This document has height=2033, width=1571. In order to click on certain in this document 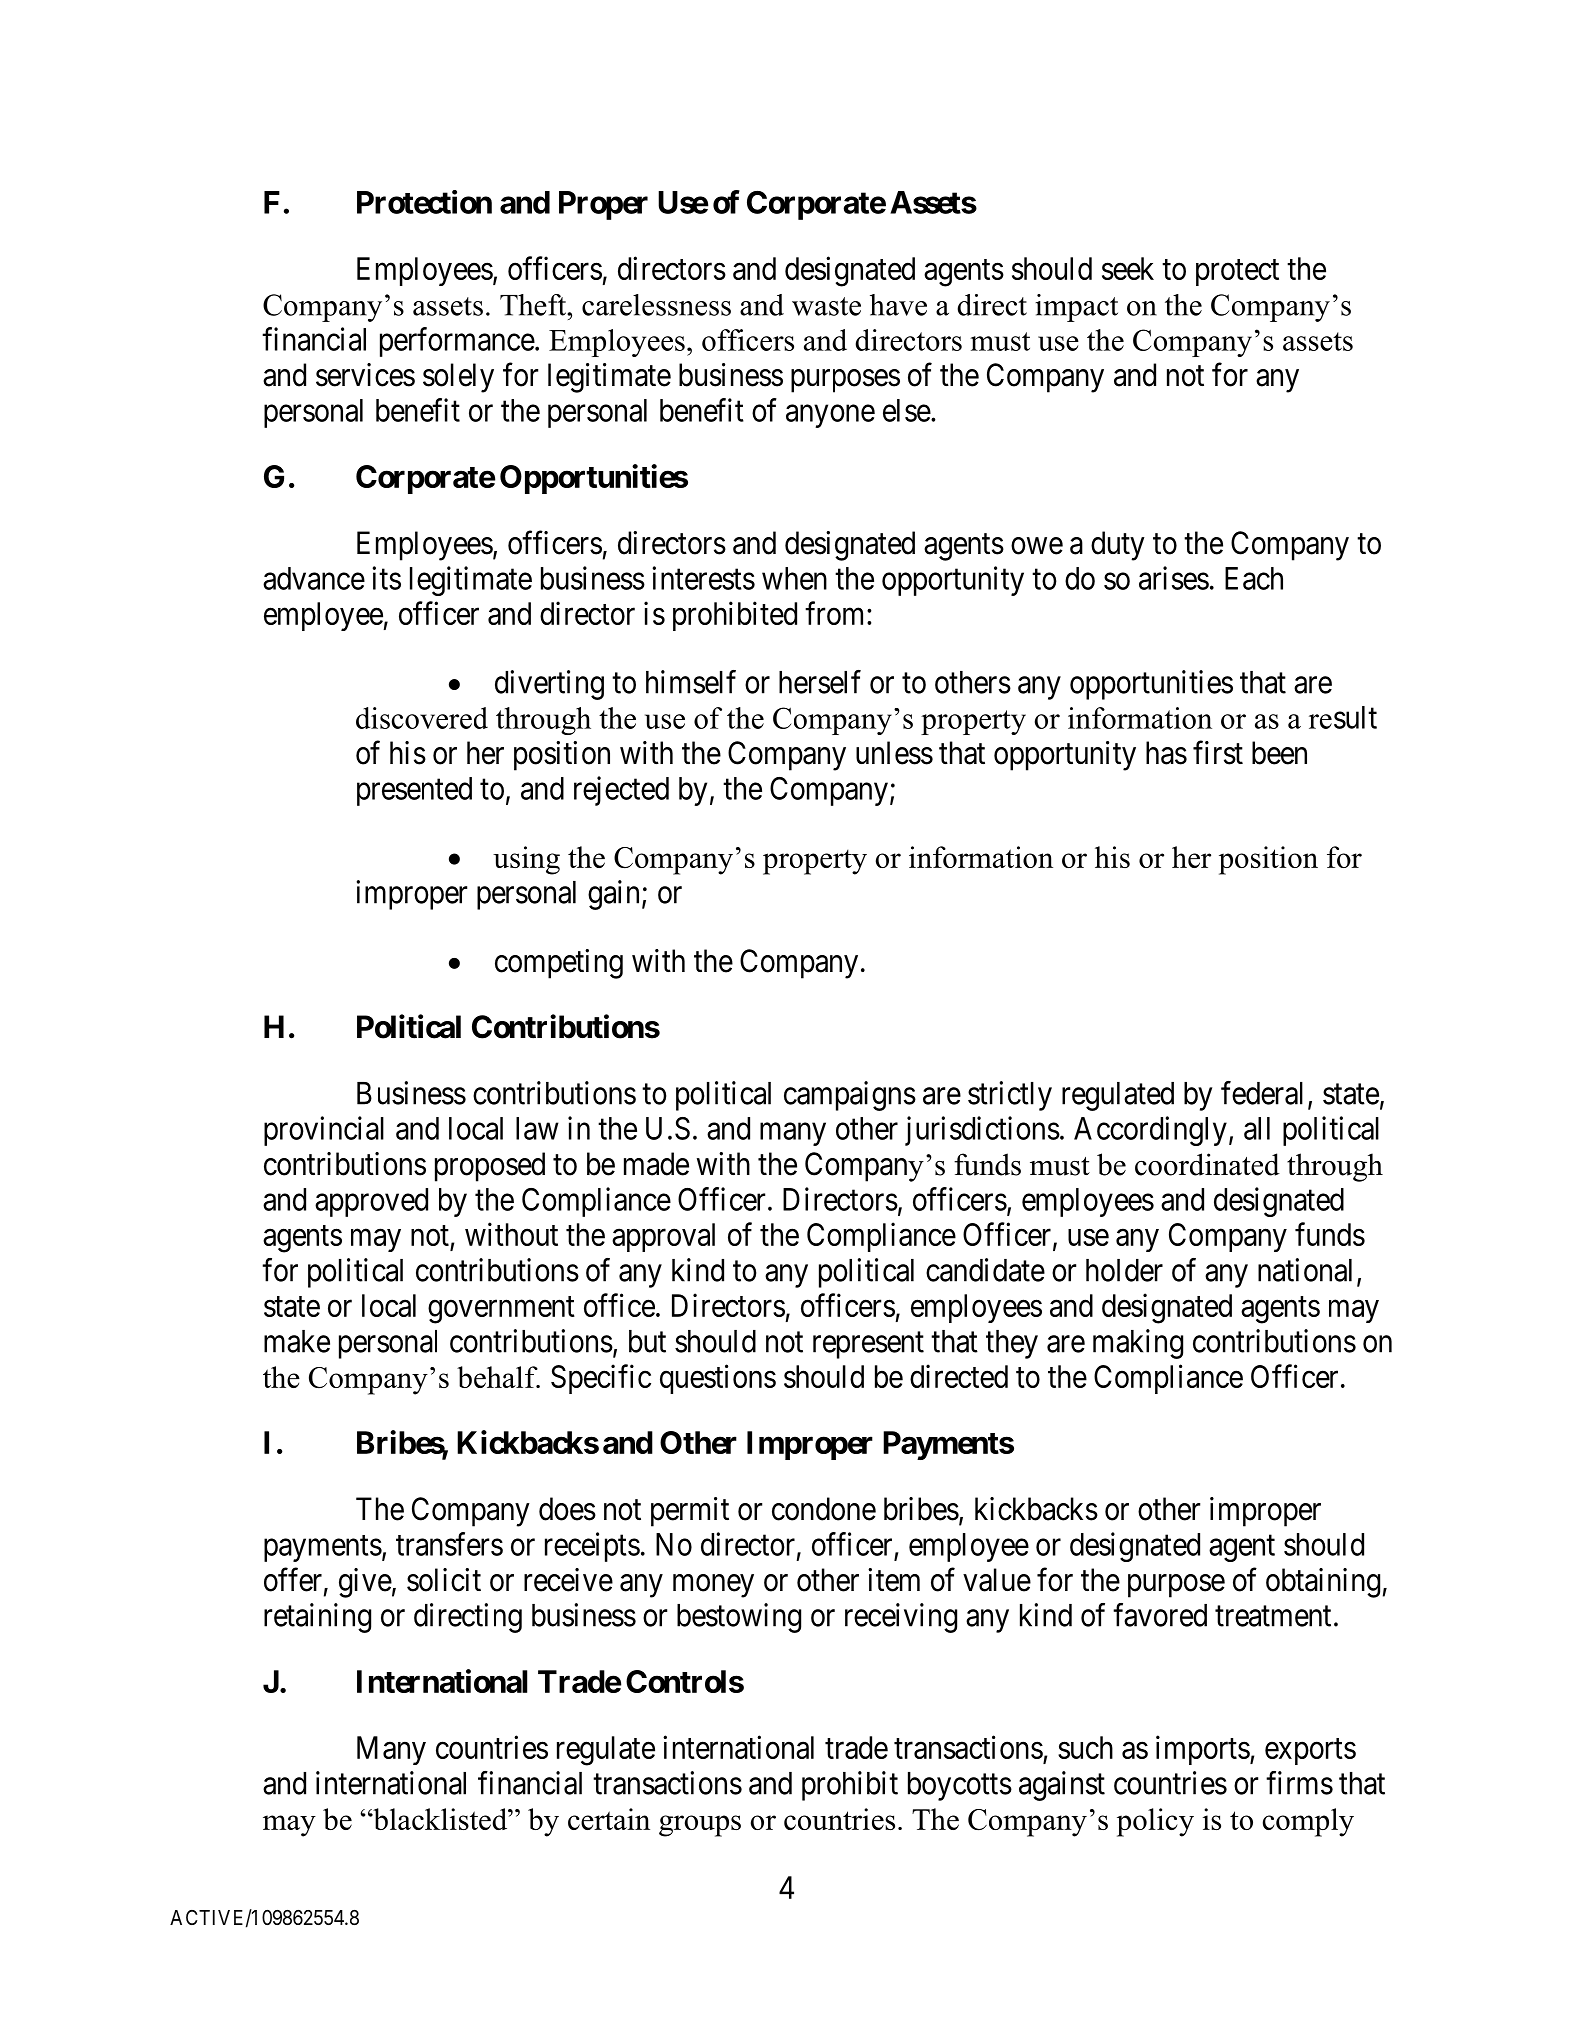, I will do `click(609, 1819)`.
